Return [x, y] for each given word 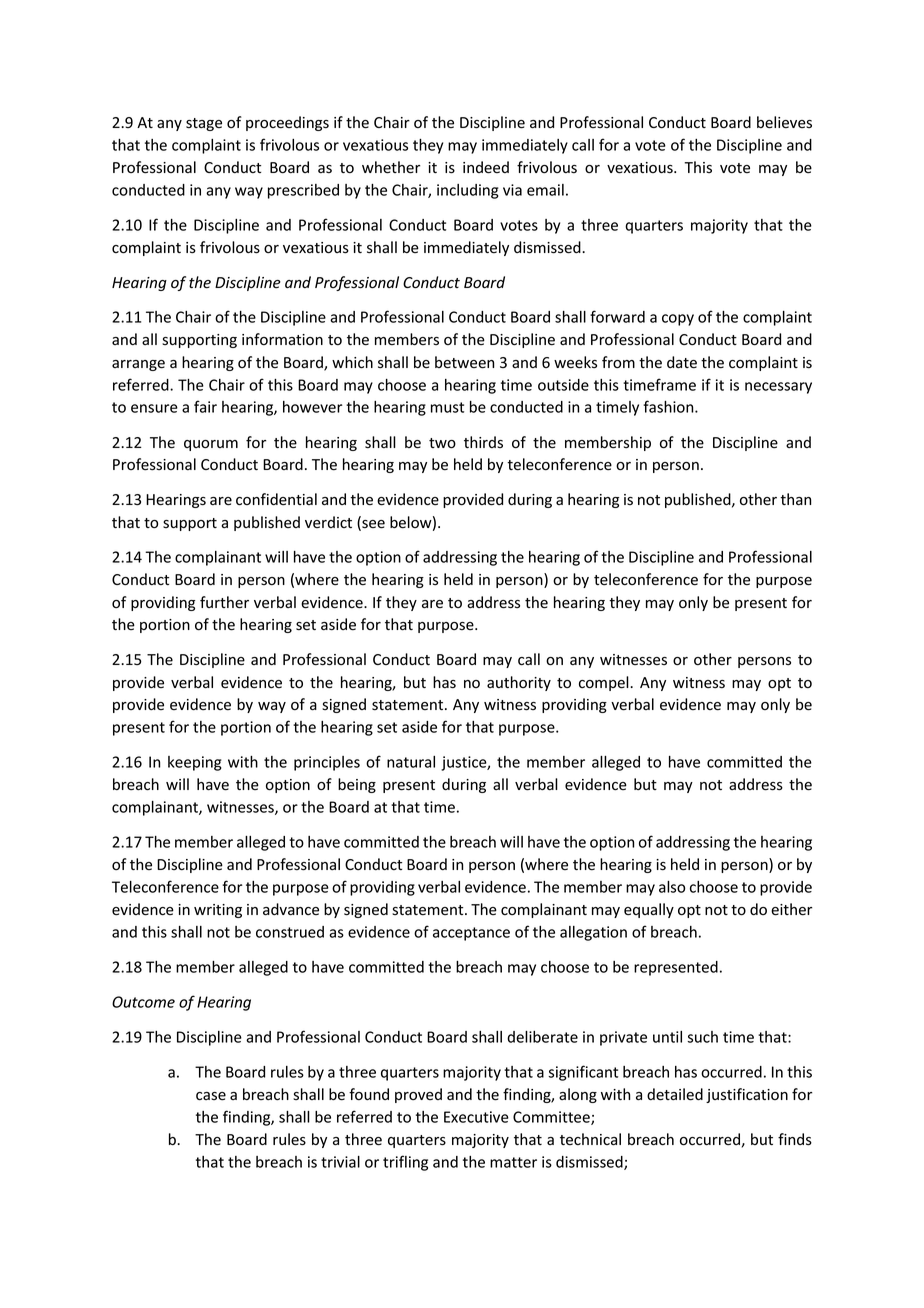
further [224, 602]
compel [605, 683]
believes [784, 122]
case [211, 1096]
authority [519, 683]
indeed [486, 167]
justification [747, 1095]
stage [204, 124]
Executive [476, 1117]
